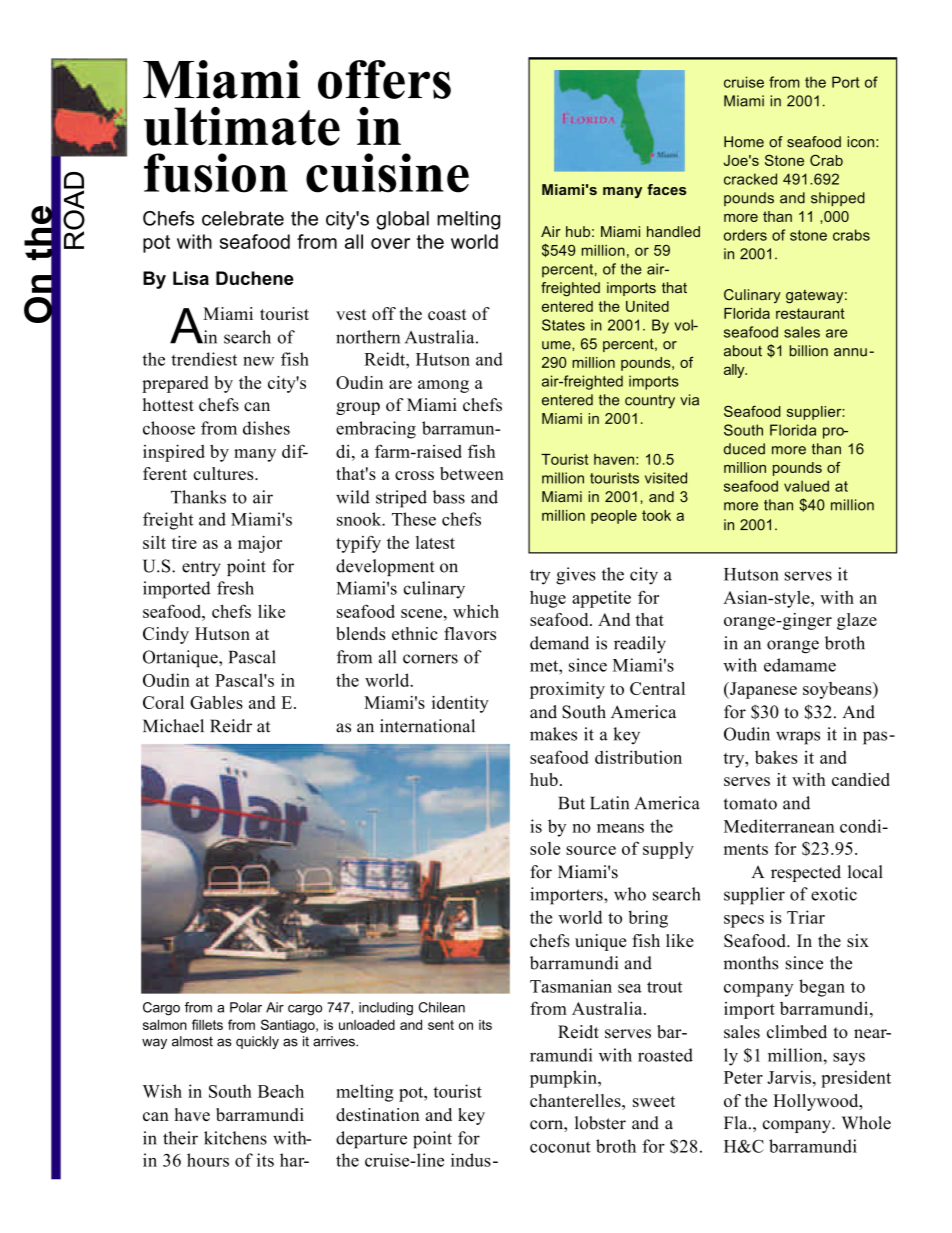 Image resolution: width=952 pixels, height=1233 pixels. I want to click on Hollywood, so click(817, 1102).
